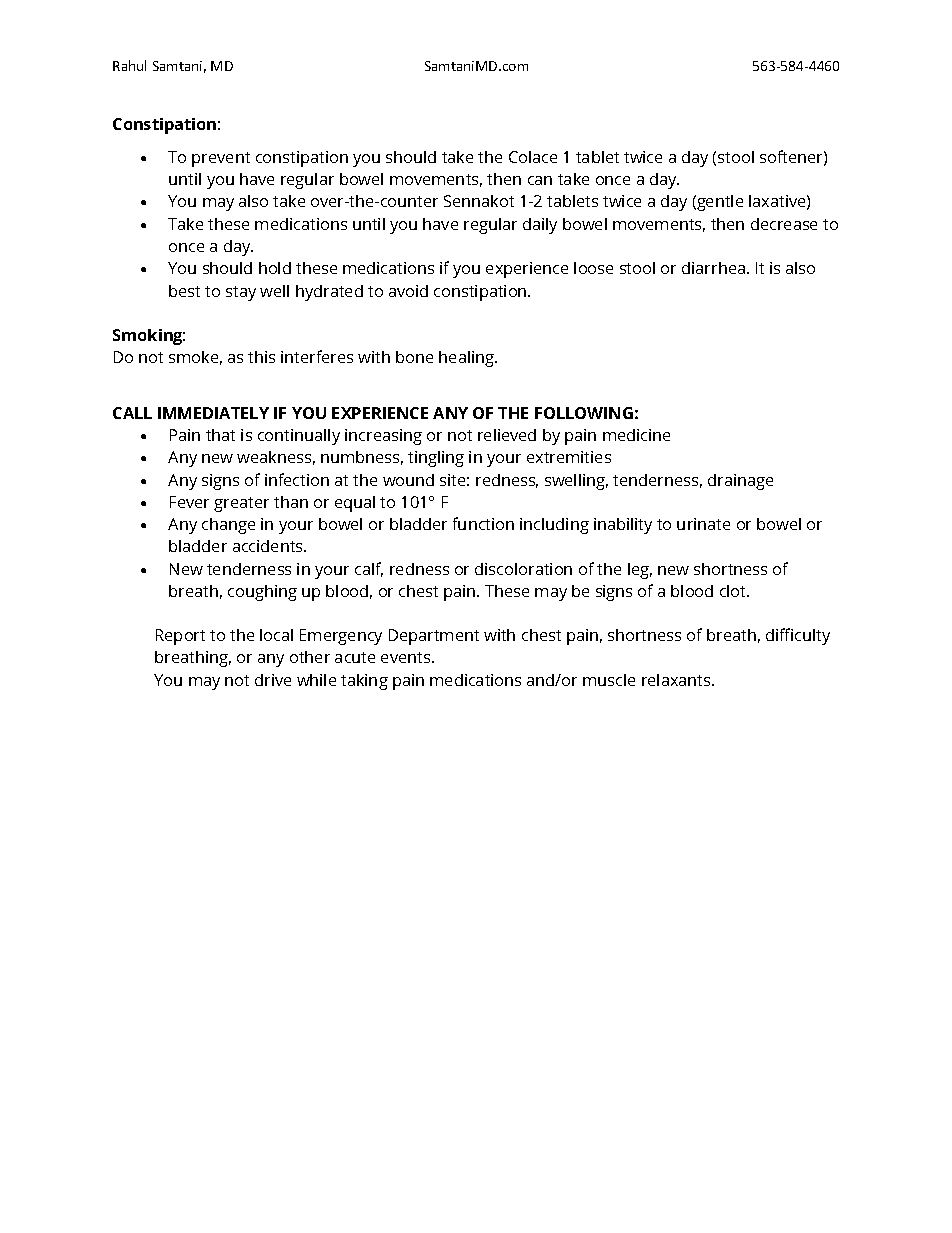  I want to click on avoid, so click(408, 291).
